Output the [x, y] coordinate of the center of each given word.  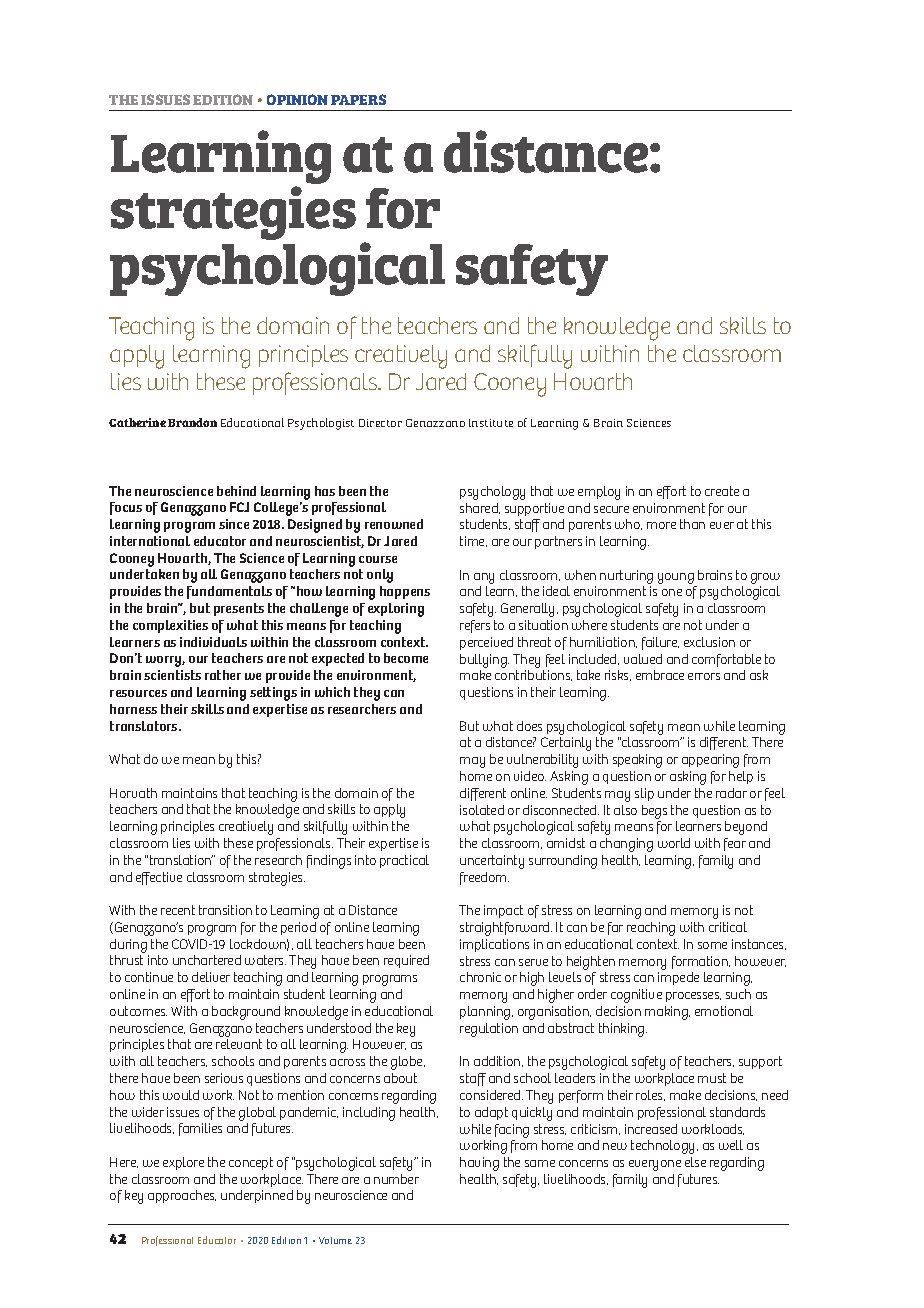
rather [223, 675]
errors [704, 676]
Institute [491, 423]
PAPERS [358, 99]
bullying [484, 661]
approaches [182, 1196]
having [479, 1164]
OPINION [297, 99]
